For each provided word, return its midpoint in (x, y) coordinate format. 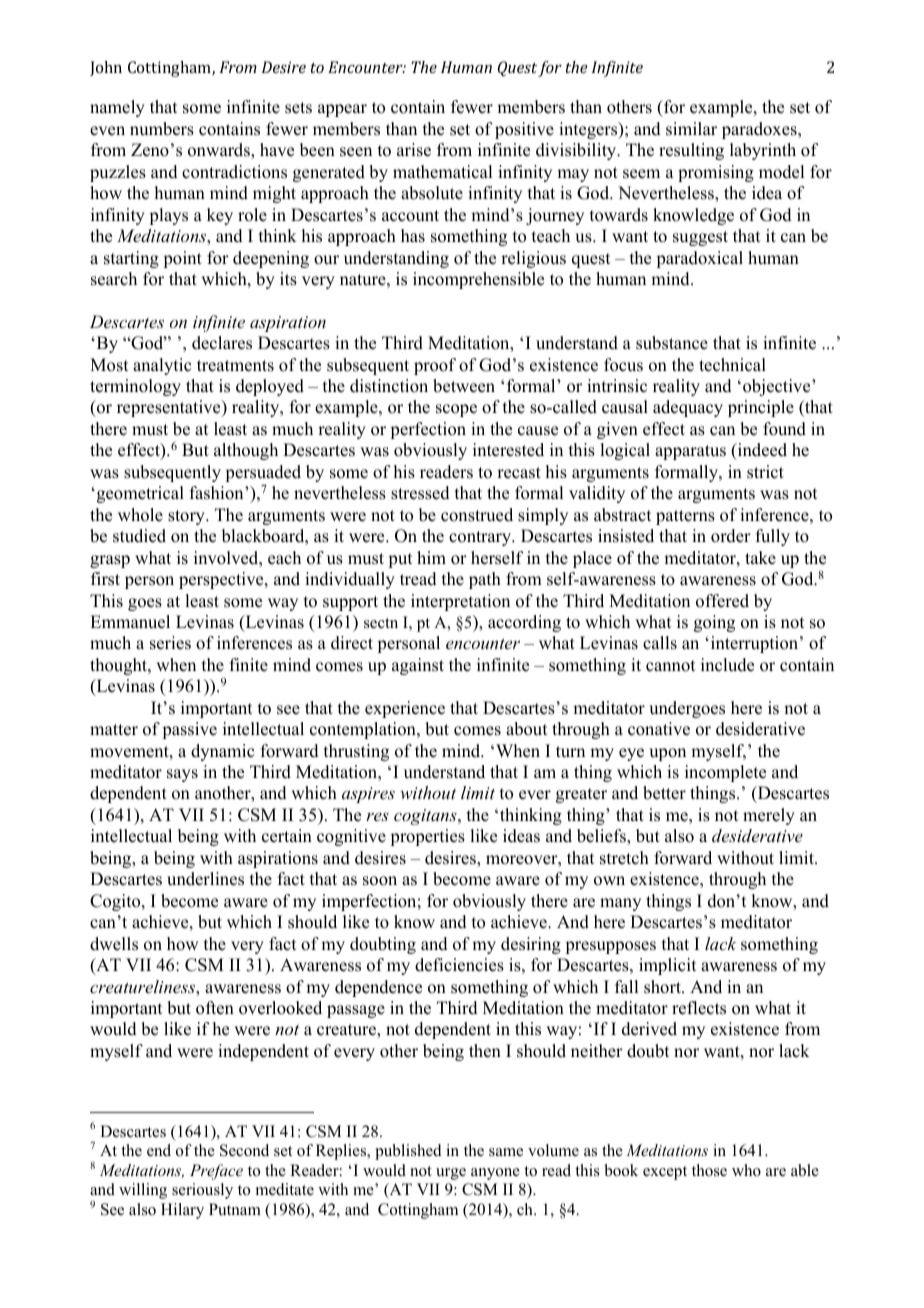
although (246, 451)
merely (769, 816)
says (182, 775)
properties (427, 837)
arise (414, 150)
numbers (162, 129)
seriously (202, 1191)
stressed (420, 493)
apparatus (690, 452)
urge (451, 1174)
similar (691, 129)
